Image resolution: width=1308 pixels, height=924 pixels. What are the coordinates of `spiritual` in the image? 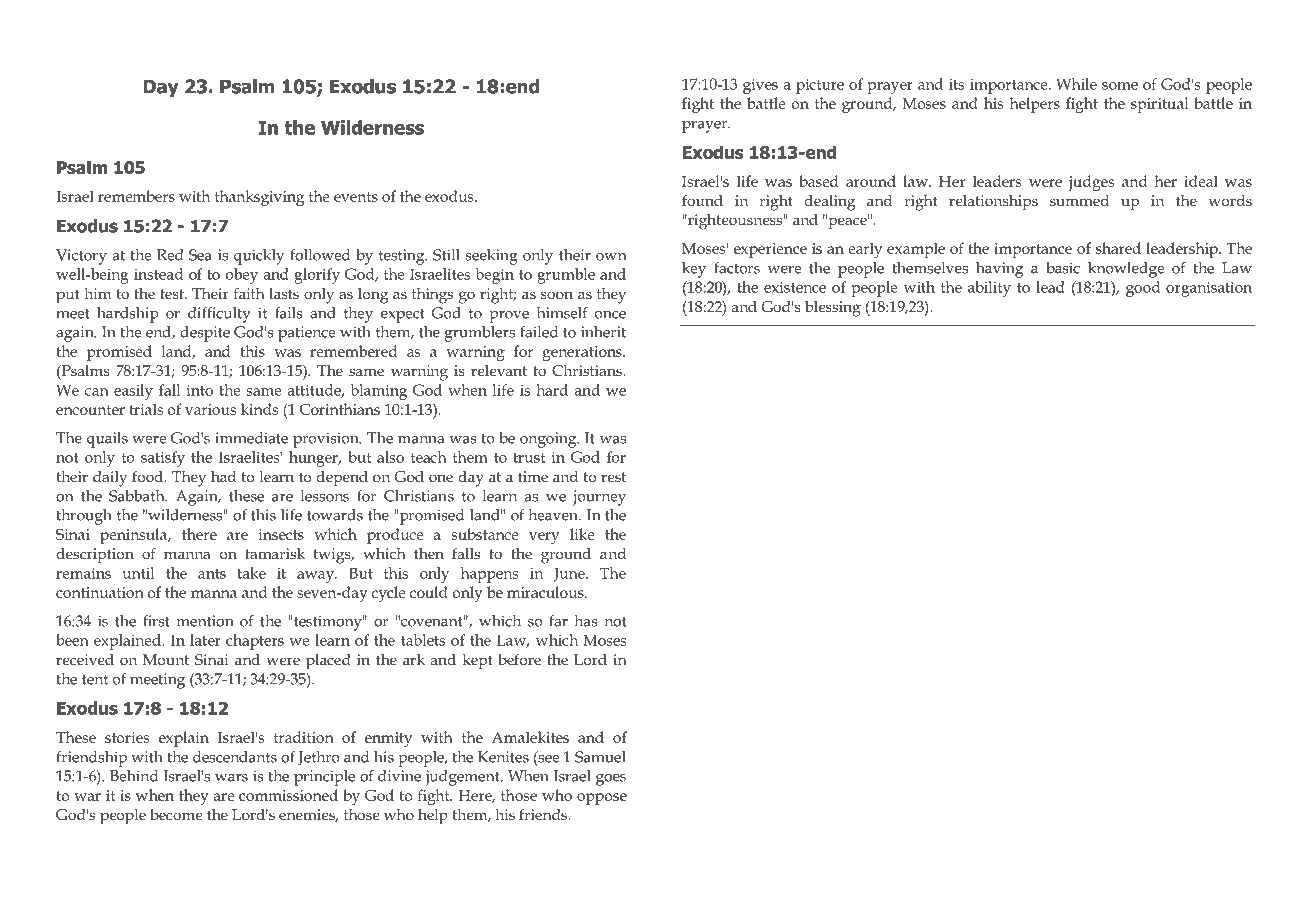 It's located at (1159, 105).
